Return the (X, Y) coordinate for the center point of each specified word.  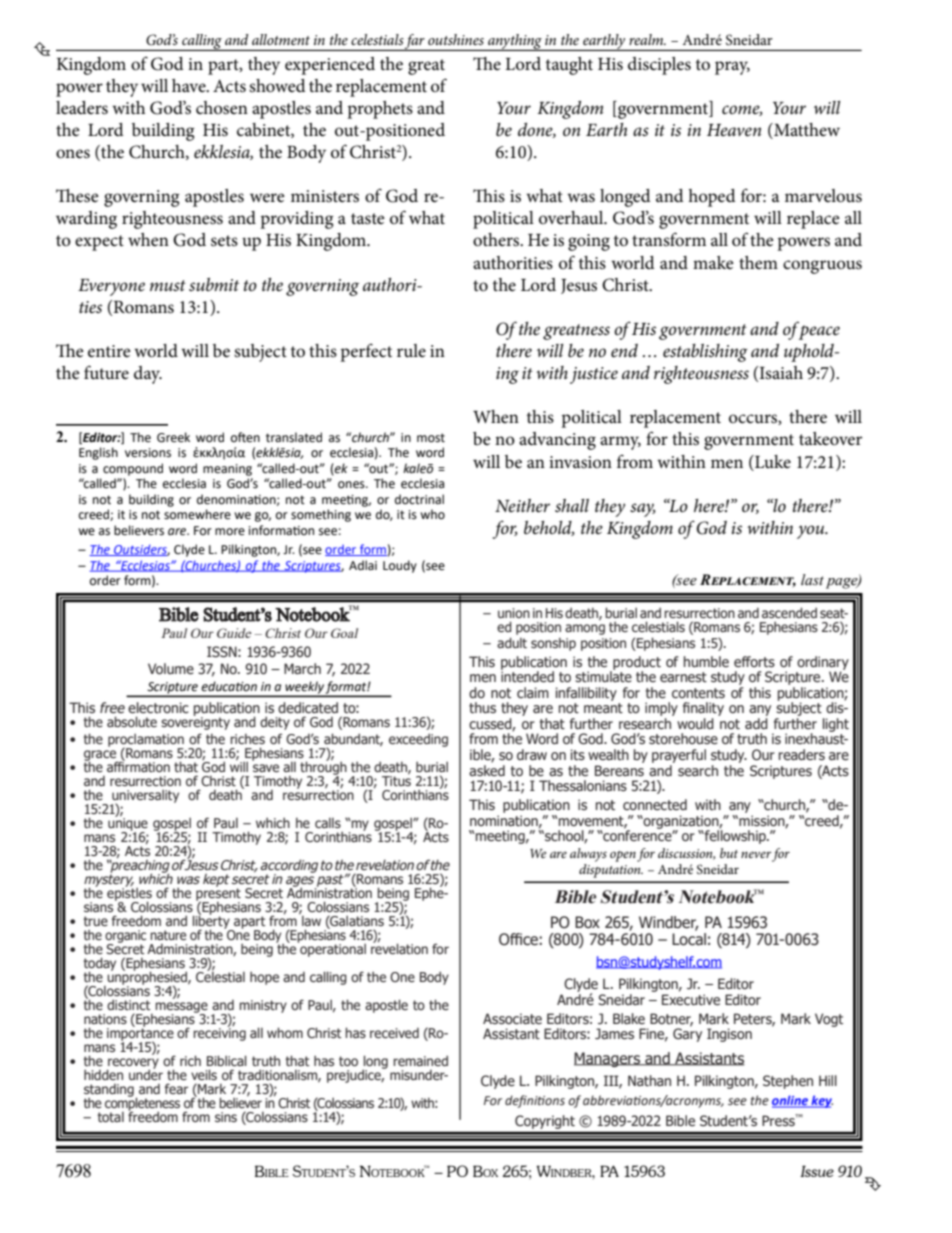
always (588, 855)
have (190, 85)
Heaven (734, 130)
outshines (456, 39)
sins (226, 1117)
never (756, 854)
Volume (171, 669)
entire (109, 351)
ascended (789, 612)
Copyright (545, 1122)
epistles (129, 894)
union (514, 613)
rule (411, 350)
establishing (705, 353)
